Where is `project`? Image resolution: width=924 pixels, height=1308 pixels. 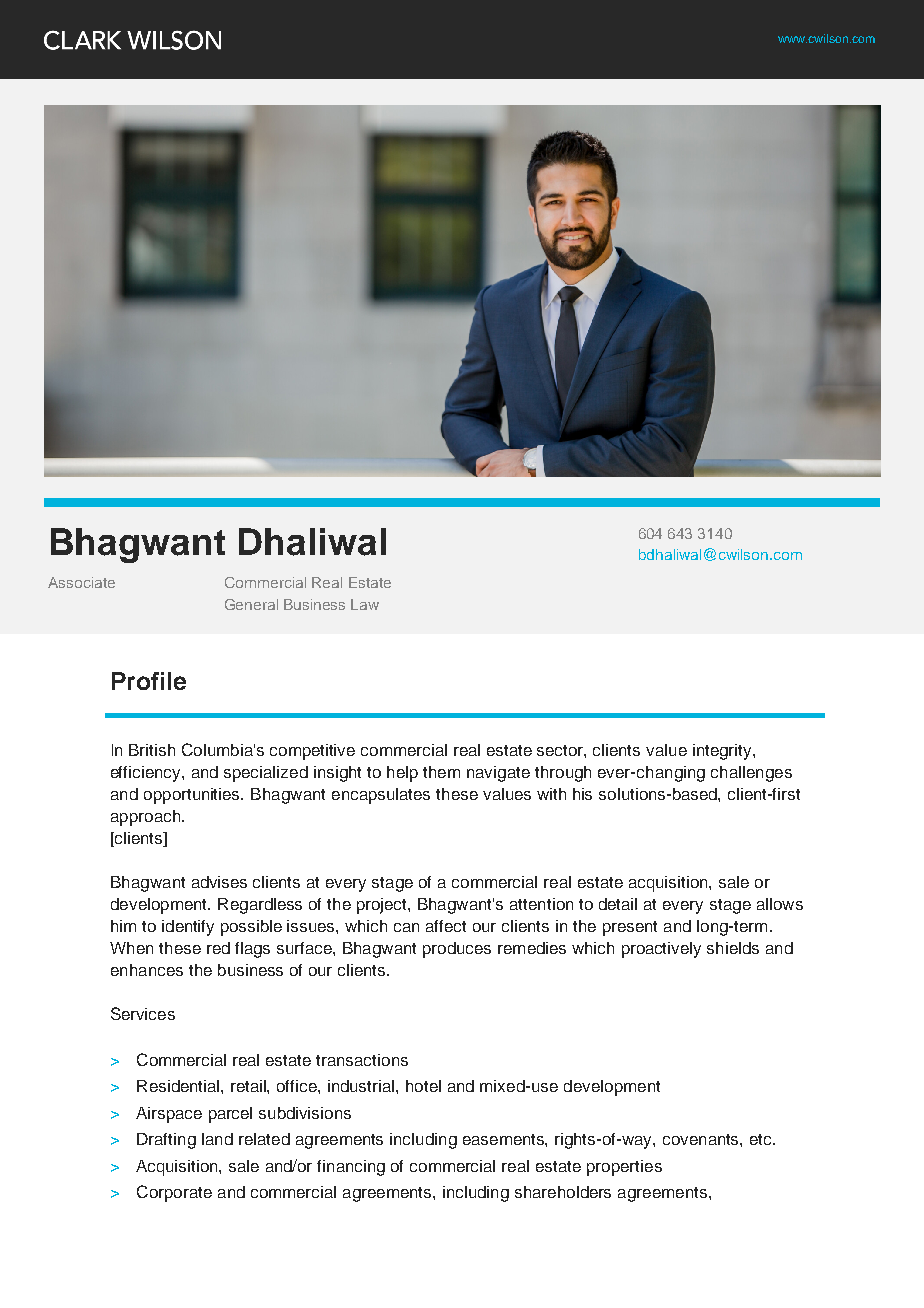 project is located at coordinates (383, 906).
